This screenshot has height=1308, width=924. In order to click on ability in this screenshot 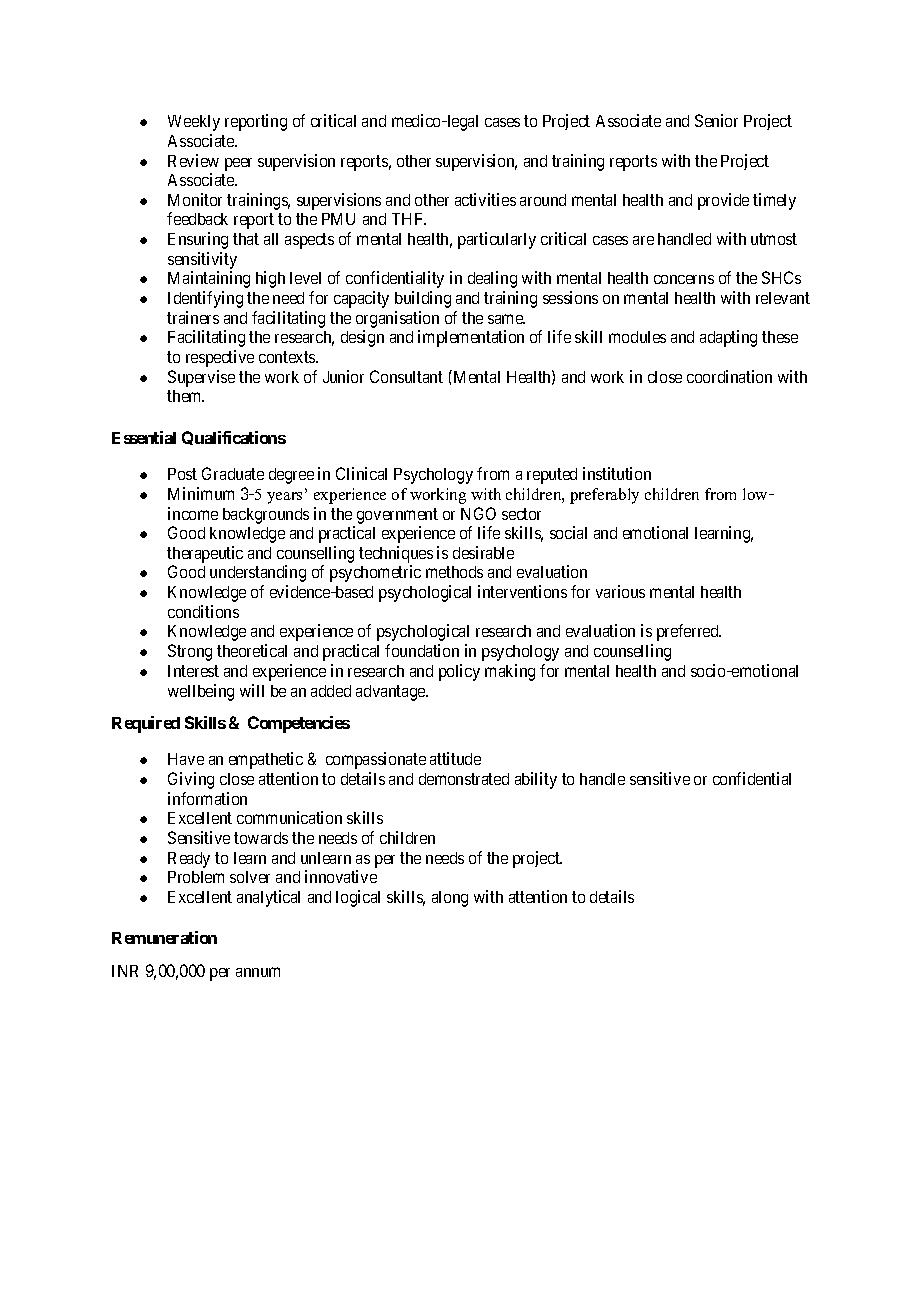, I will do `click(536, 780)`.
